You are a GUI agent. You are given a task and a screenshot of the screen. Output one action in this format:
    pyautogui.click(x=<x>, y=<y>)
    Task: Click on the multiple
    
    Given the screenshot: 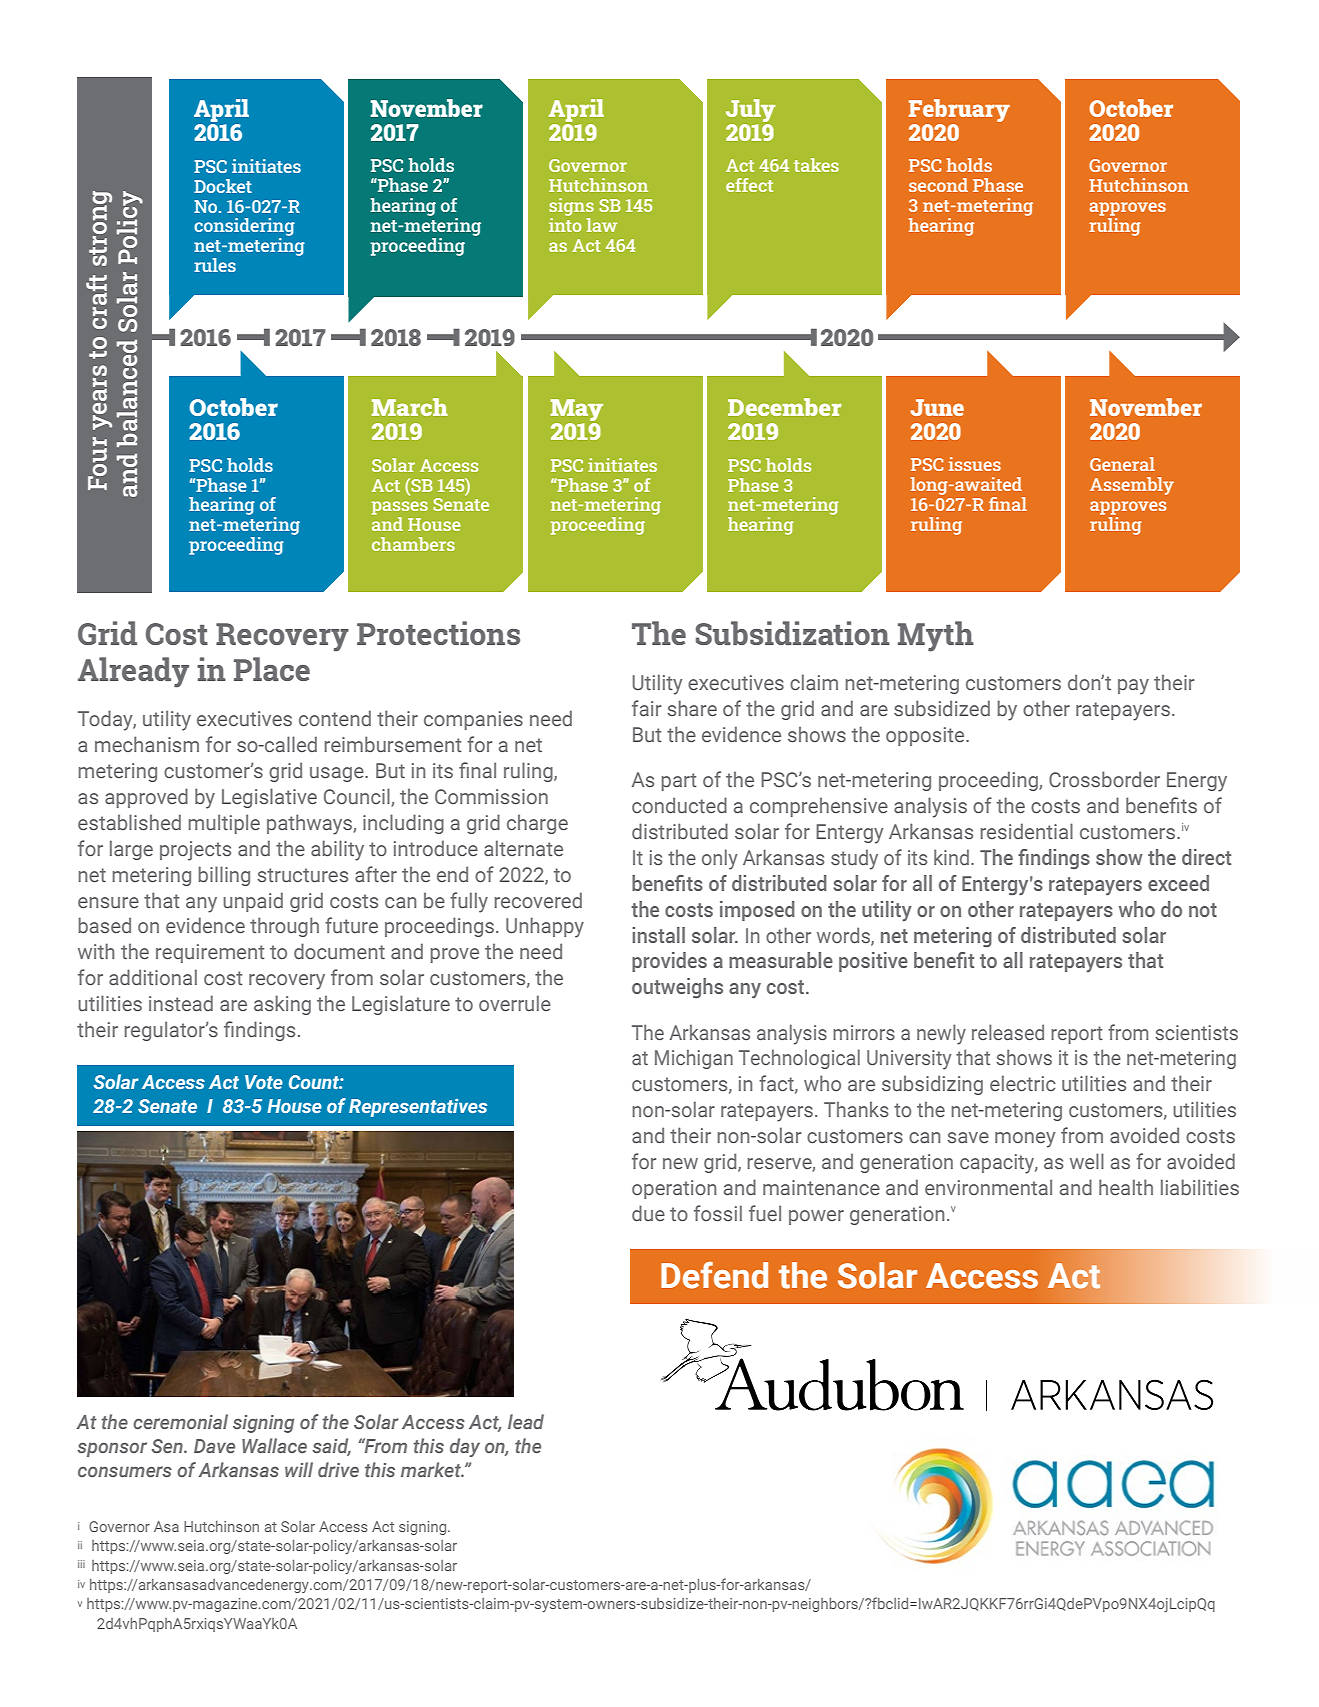 What is the action you would take?
    pyautogui.click(x=224, y=824)
